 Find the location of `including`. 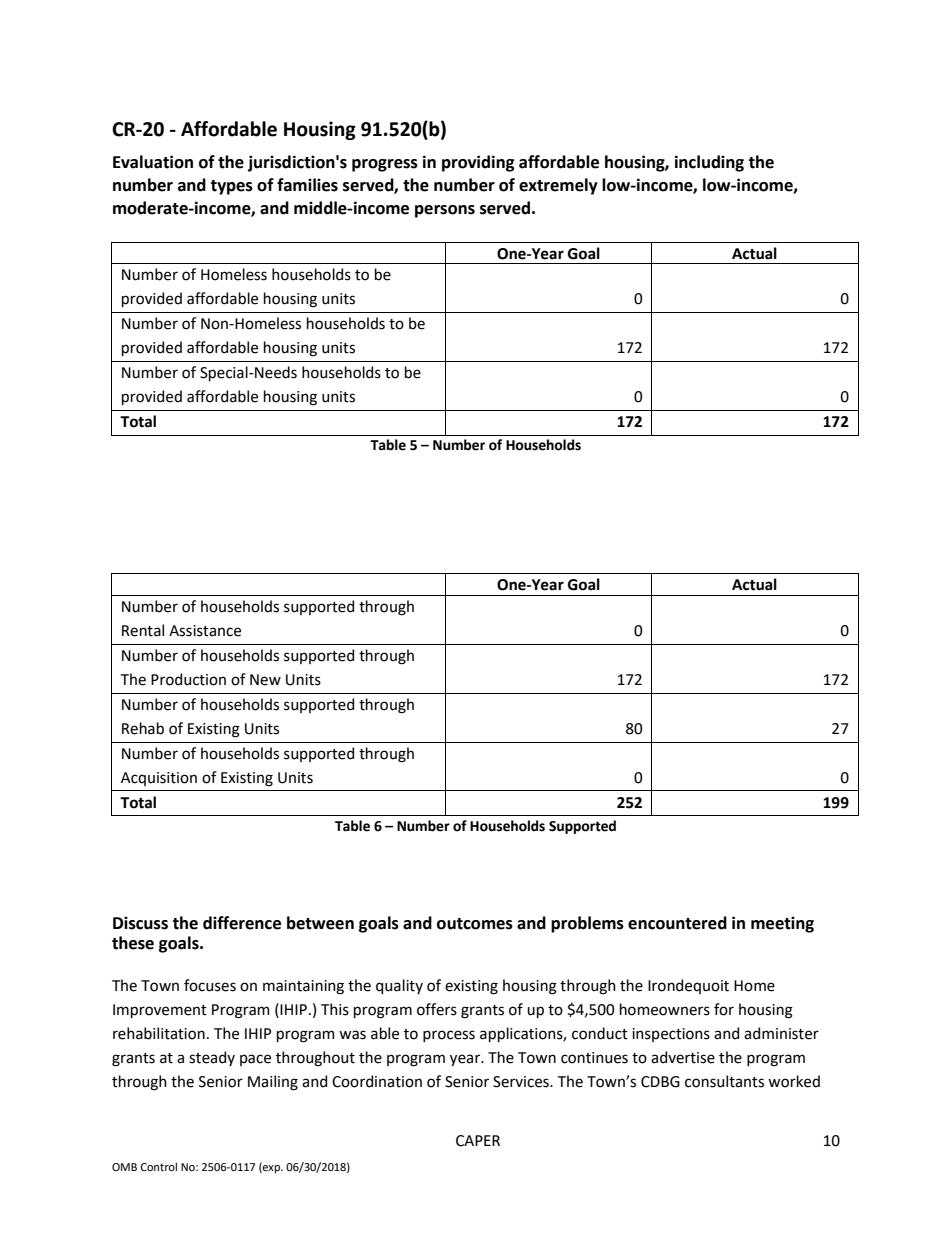

including is located at coordinates (709, 163).
